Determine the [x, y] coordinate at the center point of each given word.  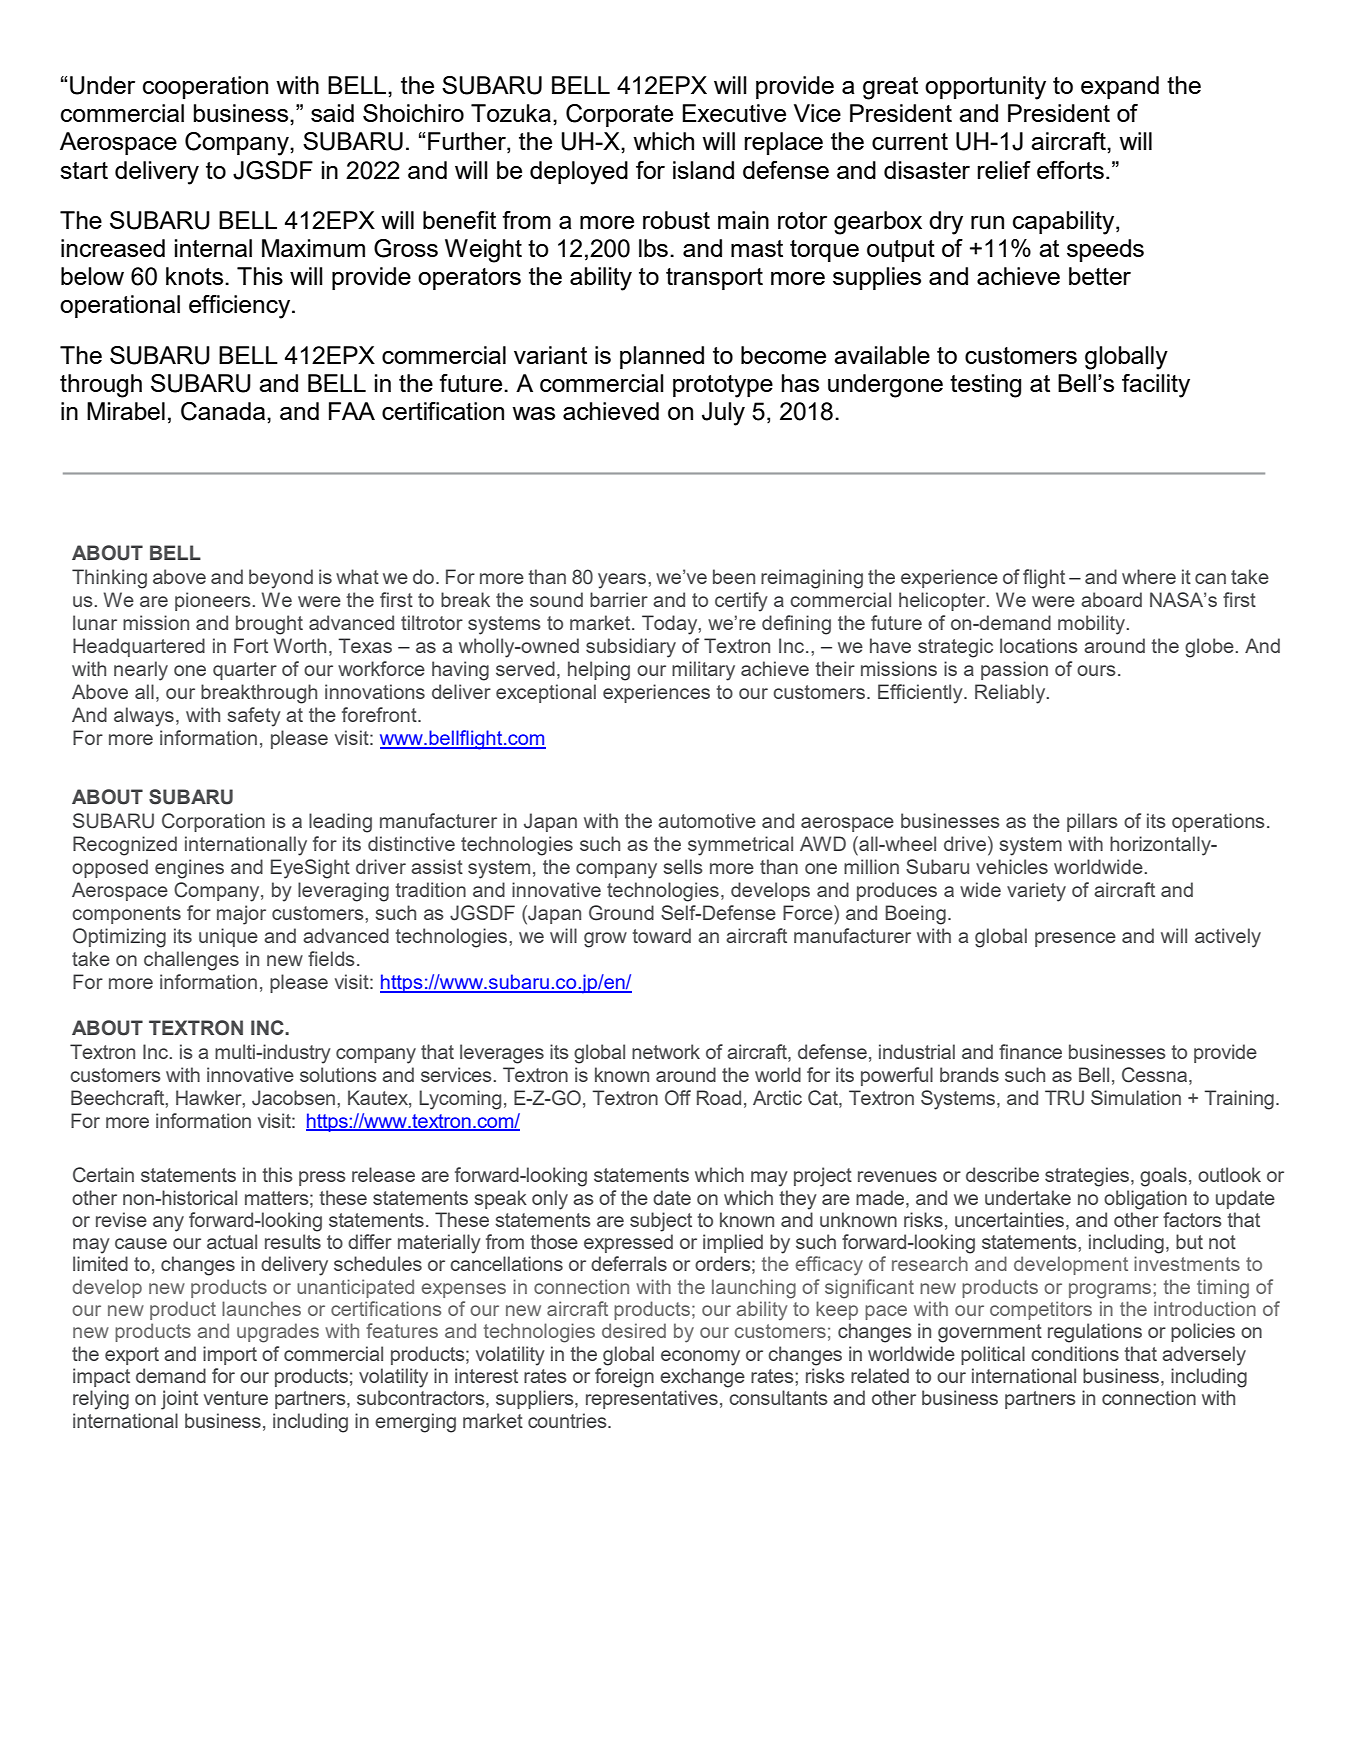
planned [662, 357]
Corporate [619, 115]
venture [236, 1398]
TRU [1064, 1098]
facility [1156, 386]
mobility [1093, 625]
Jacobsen [295, 1098]
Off [678, 1098]
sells [683, 866]
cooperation [205, 87]
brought [269, 625]
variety [1036, 892]
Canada [223, 411]
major [241, 915]
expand [1120, 87]
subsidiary [631, 648]
